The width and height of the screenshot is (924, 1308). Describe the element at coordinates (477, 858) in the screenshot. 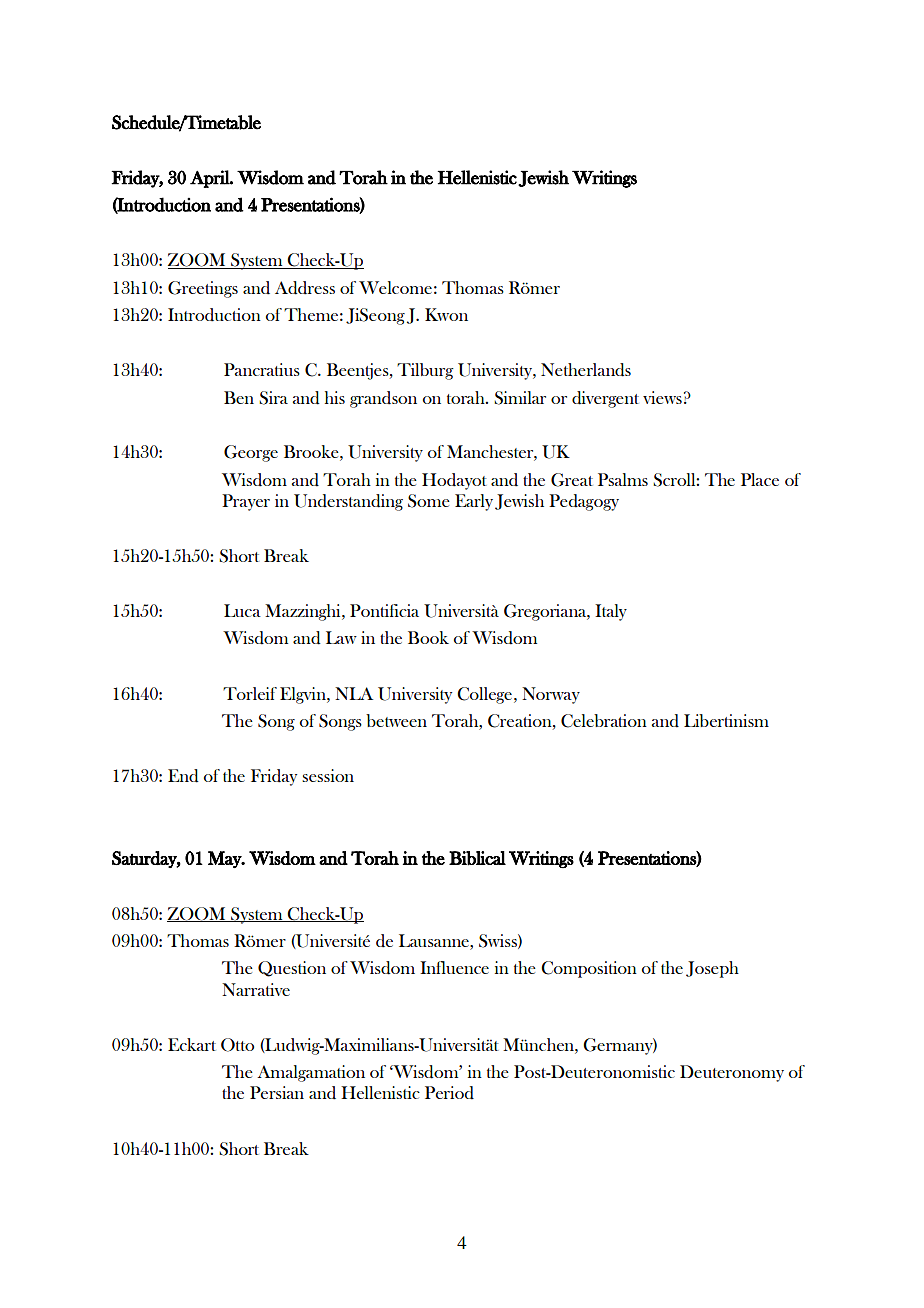

I see `Biblical` at that location.
